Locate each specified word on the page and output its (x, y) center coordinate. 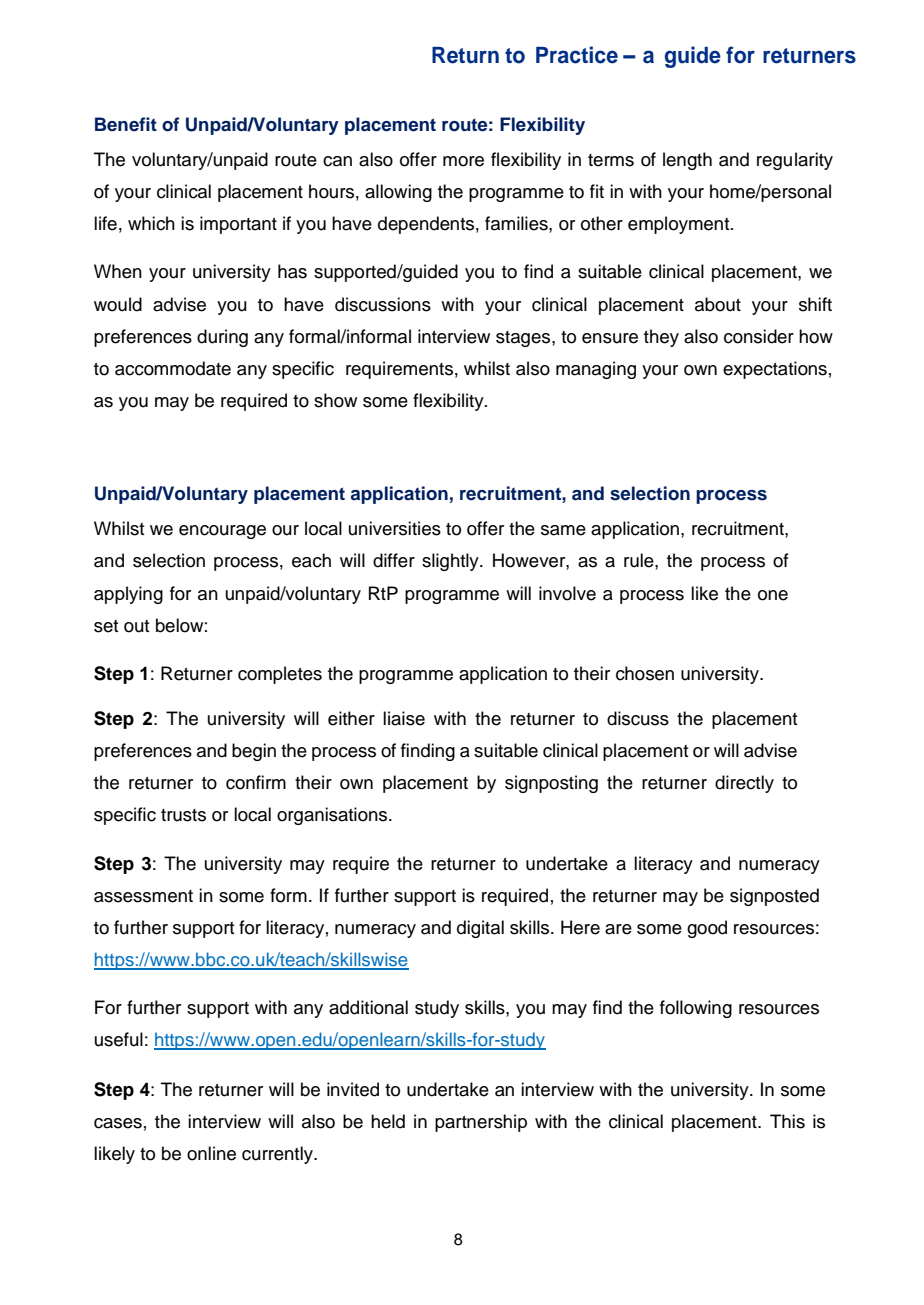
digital (480, 929)
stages (524, 339)
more (463, 161)
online (211, 1153)
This (787, 1121)
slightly (451, 562)
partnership (481, 1123)
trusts (183, 815)
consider (759, 336)
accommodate (173, 368)
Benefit (126, 124)
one (773, 595)
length (687, 161)
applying (128, 595)
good (707, 929)
